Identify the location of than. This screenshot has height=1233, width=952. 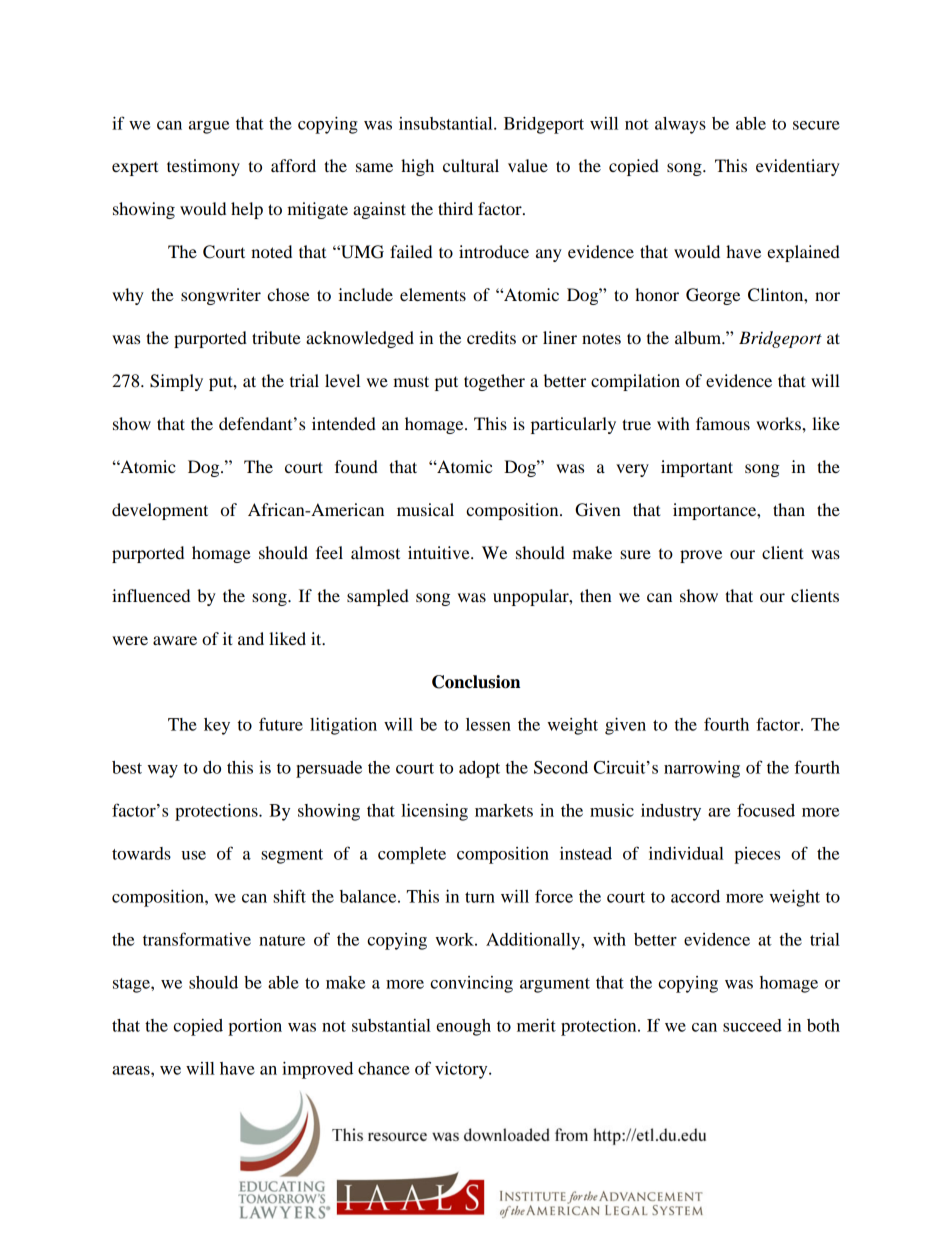
(789, 509).
